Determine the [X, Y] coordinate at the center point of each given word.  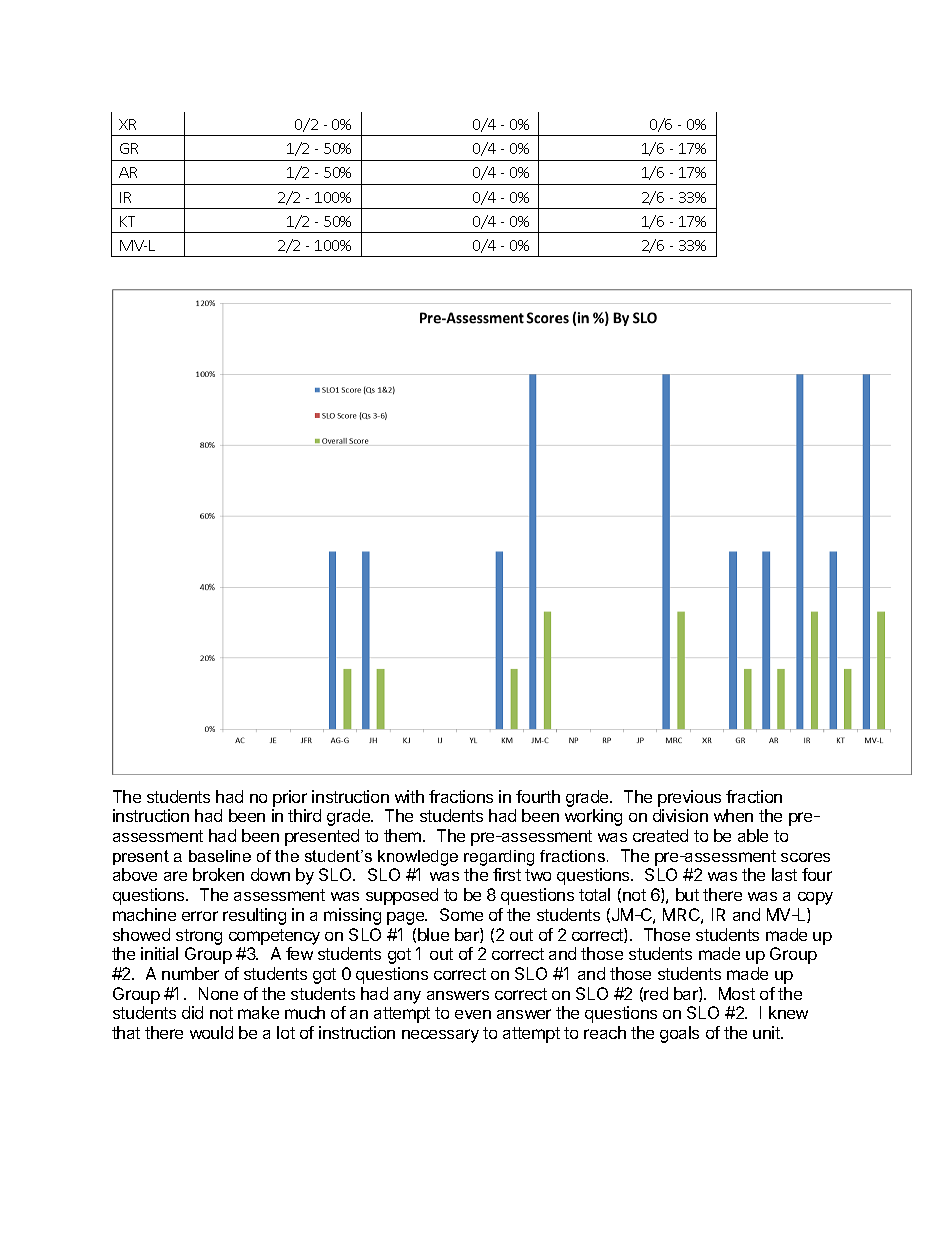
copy [815, 898]
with [409, 796]
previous [689, 798]
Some [461, 914]
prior [290, 798]
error [200, 916]
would [211, 1032]
